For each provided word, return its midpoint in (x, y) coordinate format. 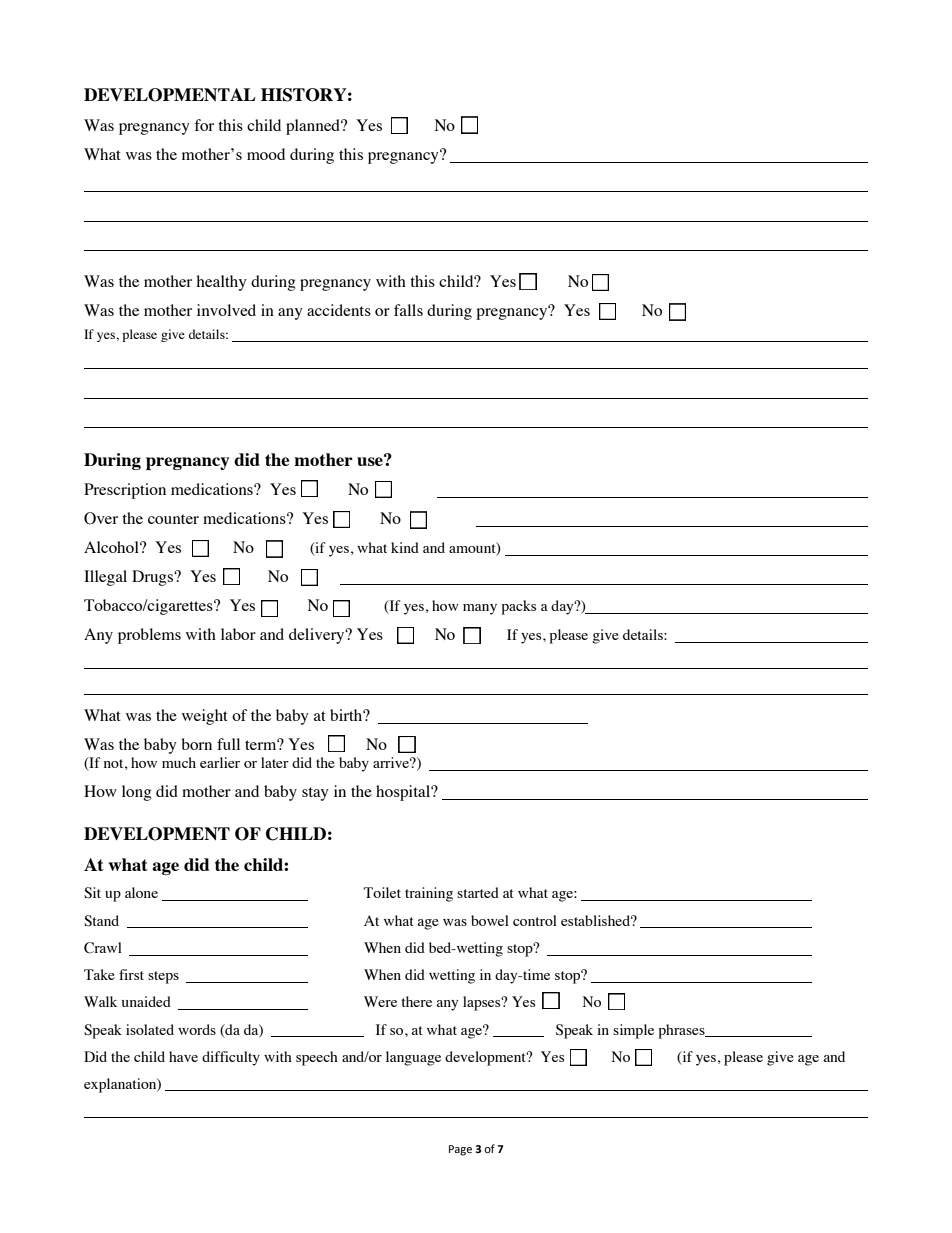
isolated (150, 1029)
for (204, 125)
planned (314, 127)
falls (408, 310)
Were (380, 1001)
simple (633, 1031)
